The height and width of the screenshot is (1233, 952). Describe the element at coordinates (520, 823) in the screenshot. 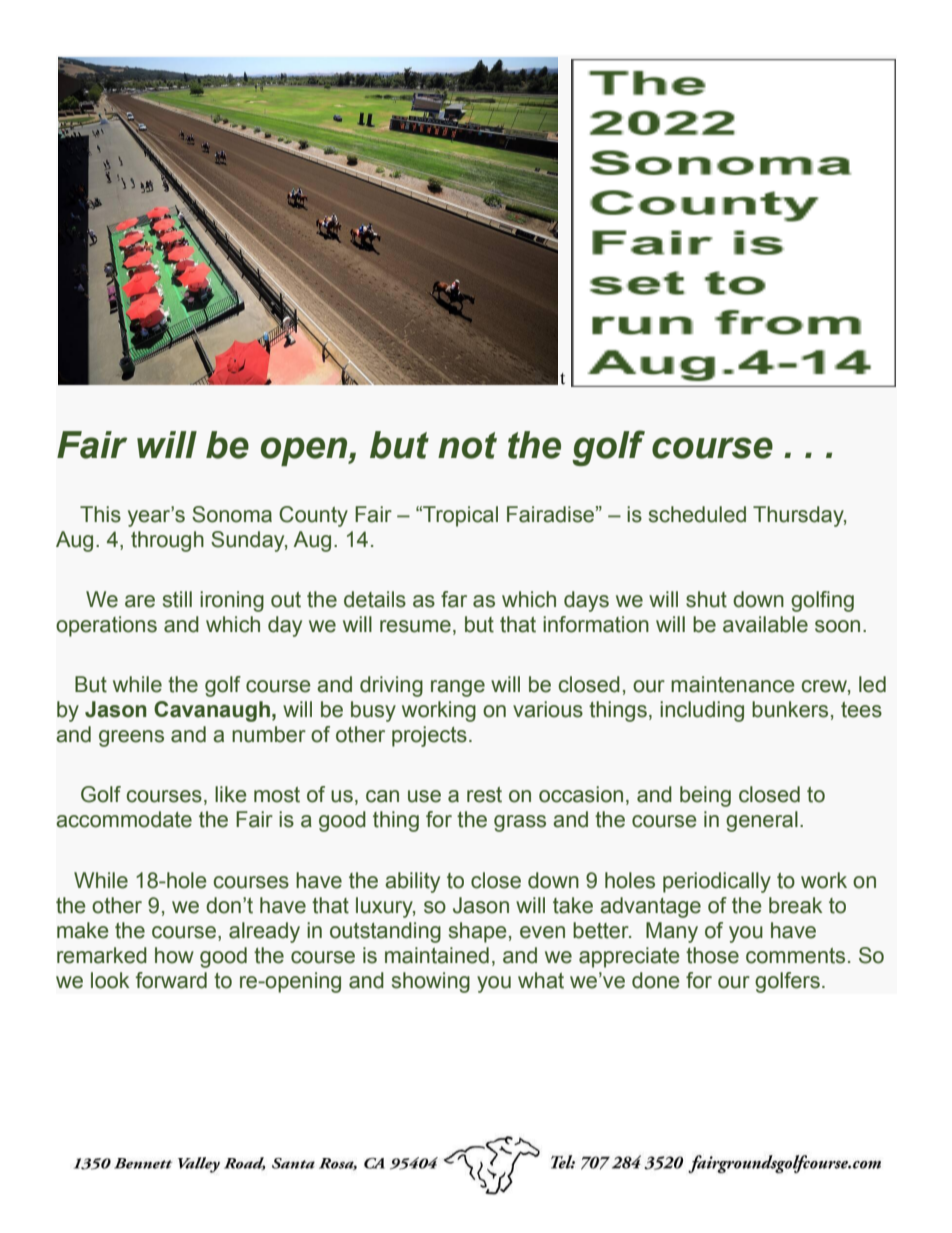

I see `grass` at that location.
